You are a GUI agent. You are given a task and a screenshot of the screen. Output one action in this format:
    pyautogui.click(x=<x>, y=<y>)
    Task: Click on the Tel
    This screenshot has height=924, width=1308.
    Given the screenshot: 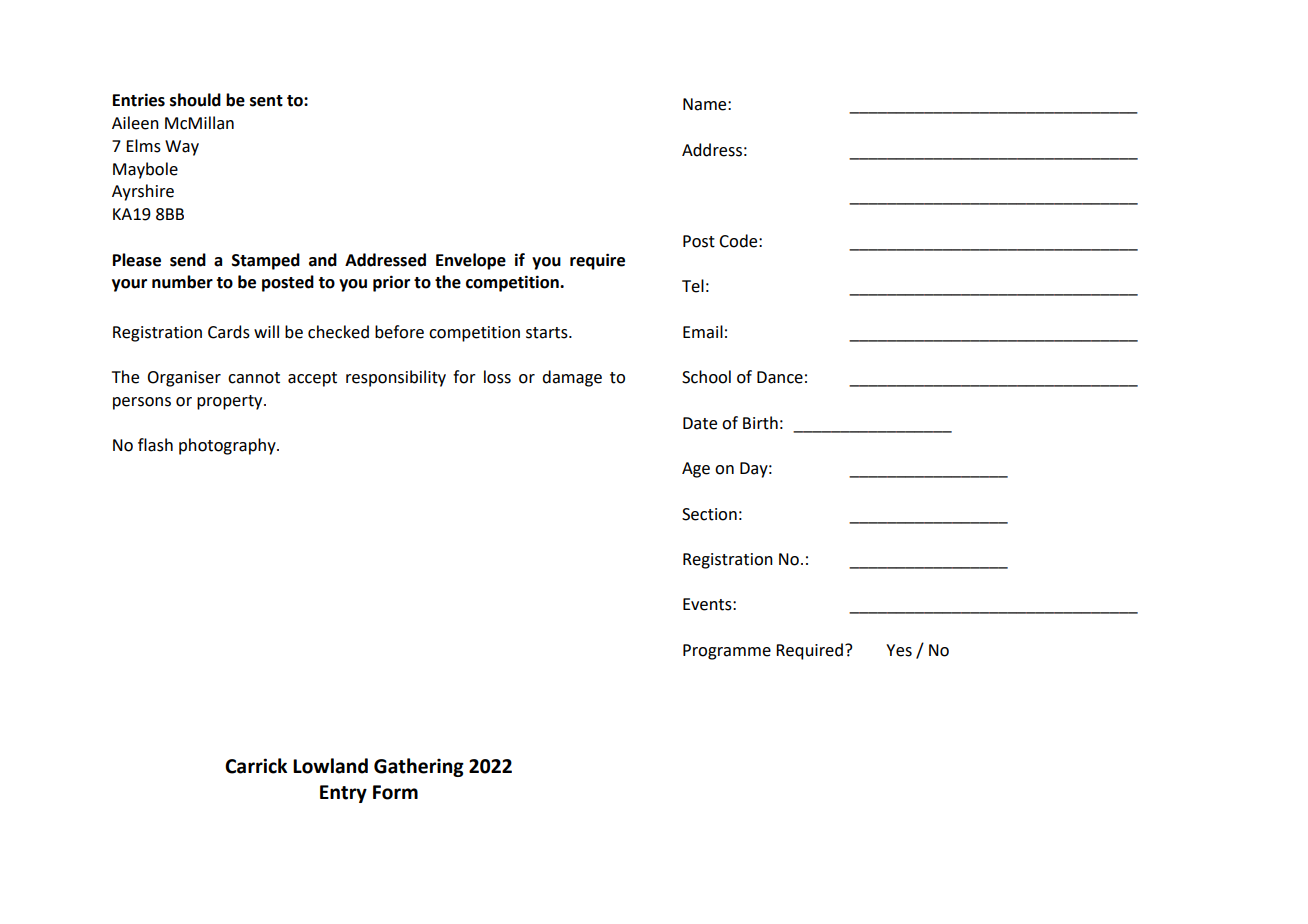 What is the action you would take?
    pyautogui.click(x=693, y=286)
